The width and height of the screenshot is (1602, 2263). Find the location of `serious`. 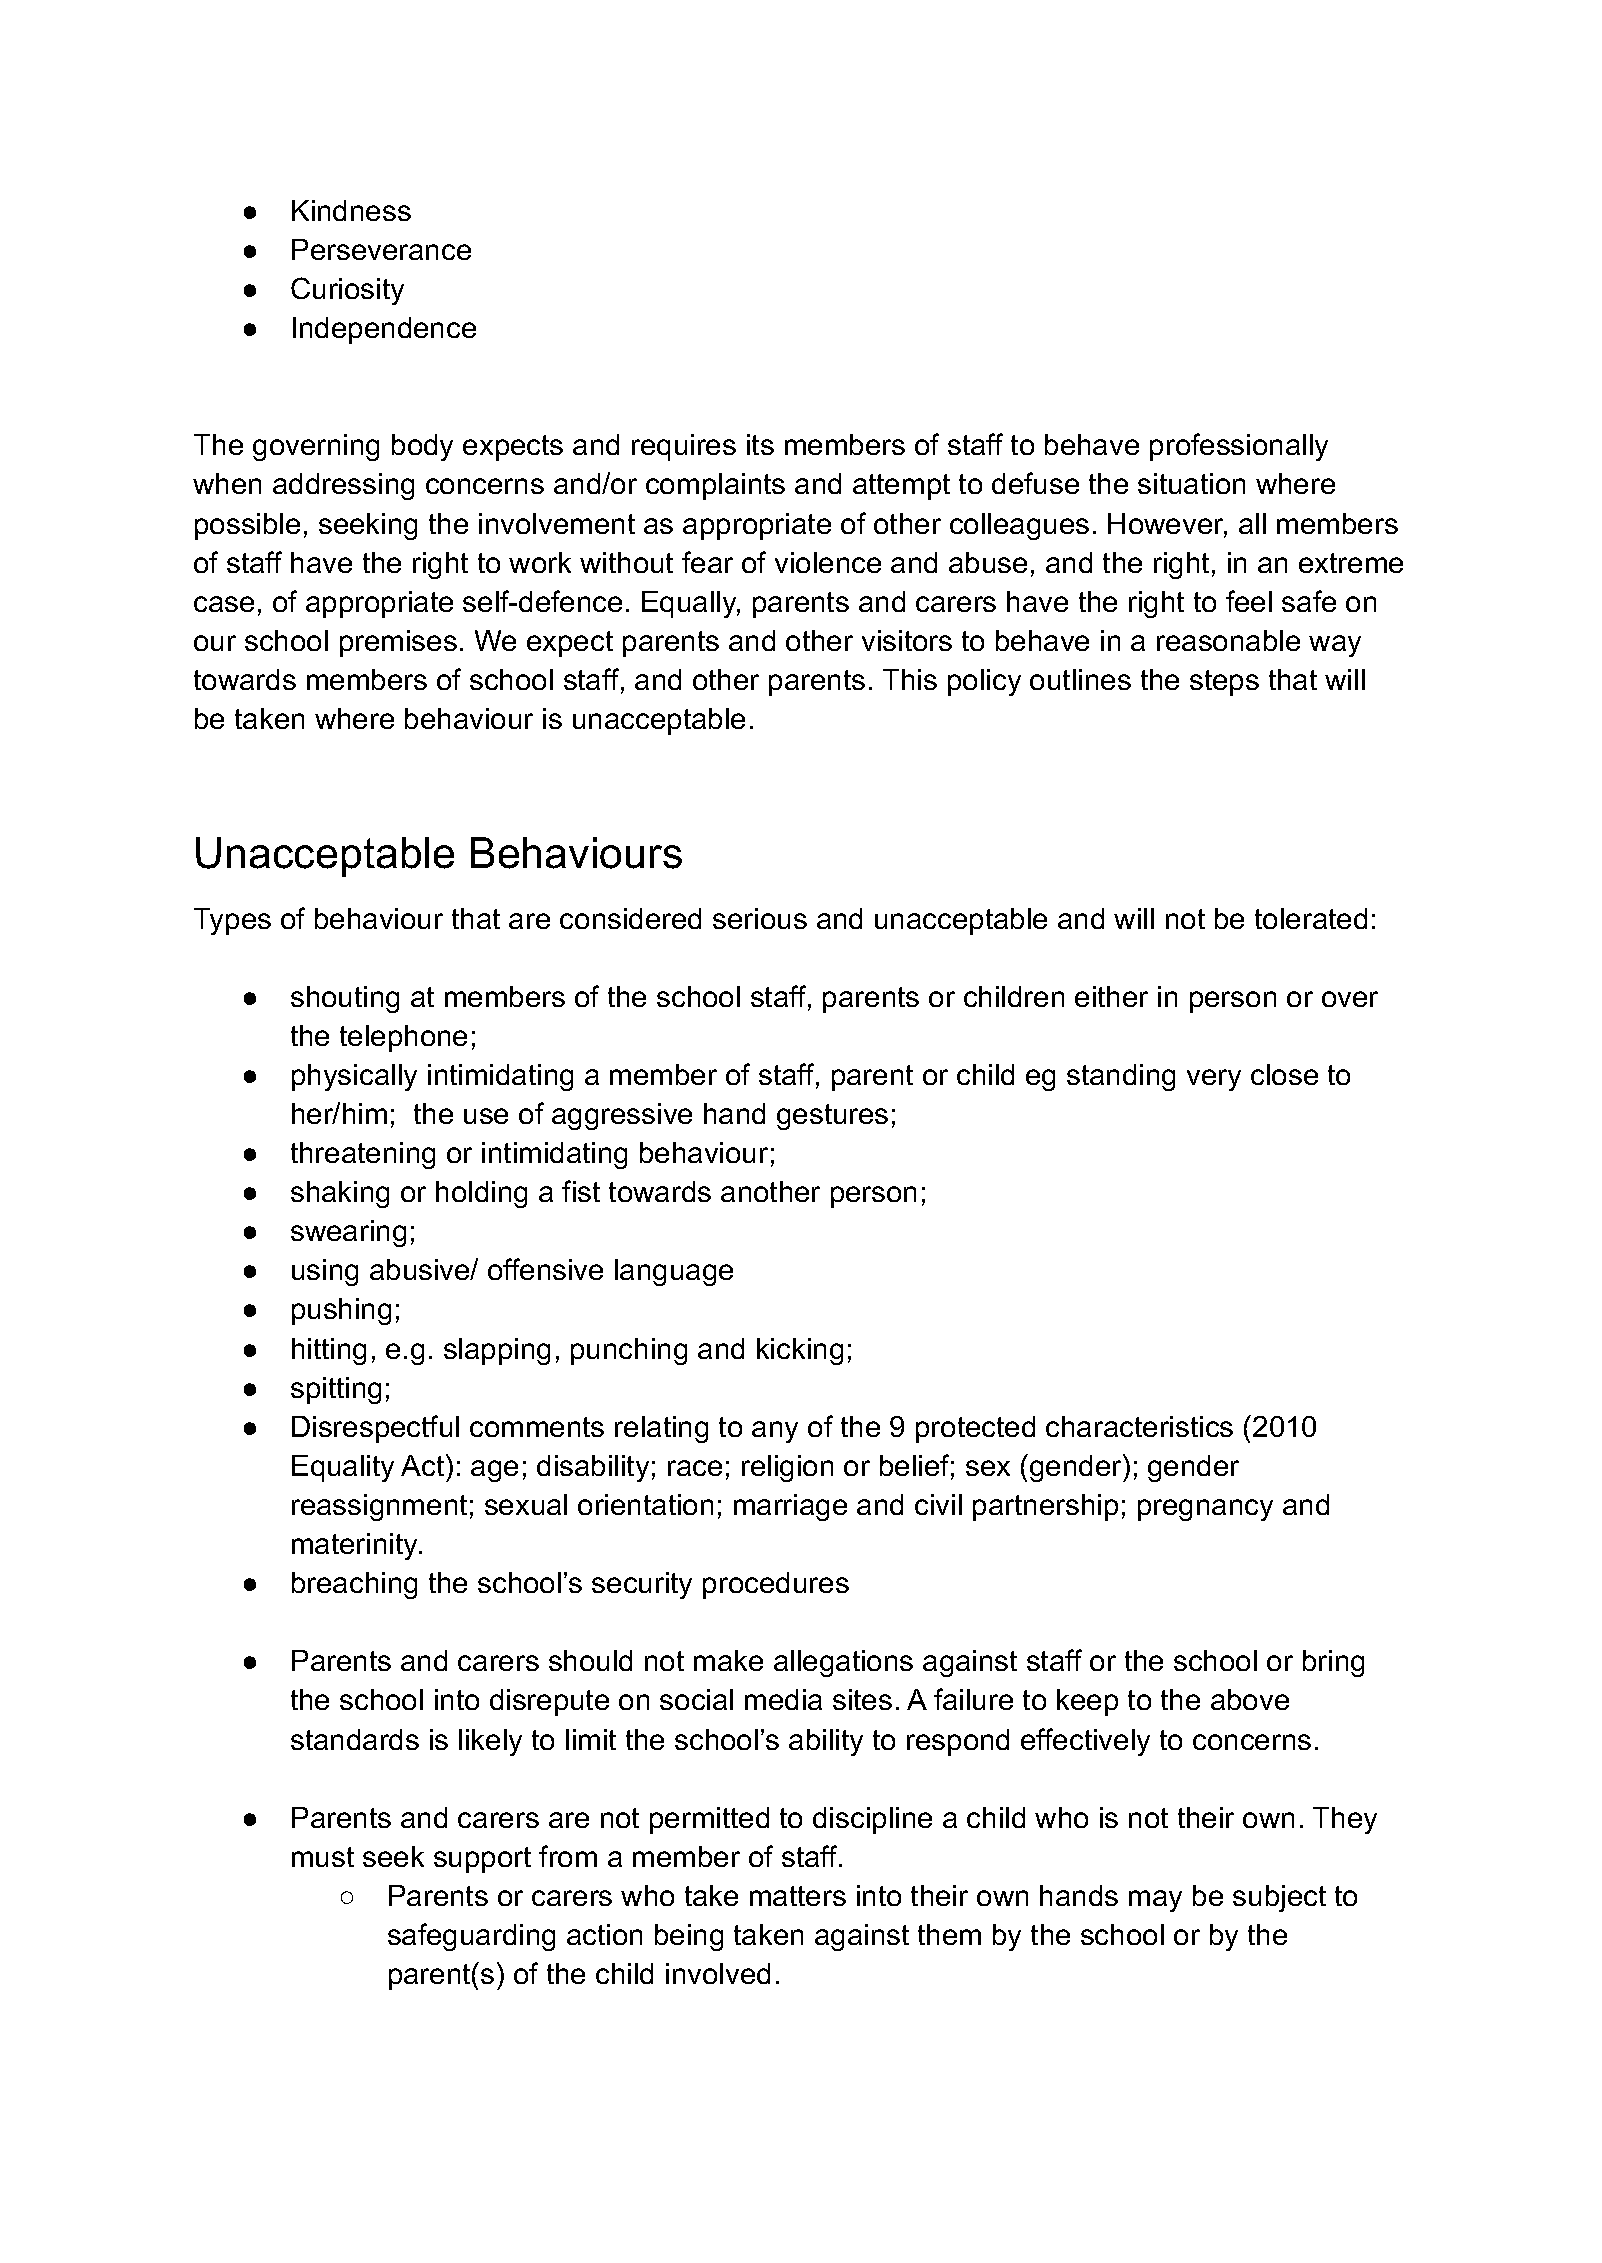

serious is located at coordinates (760, 918).
